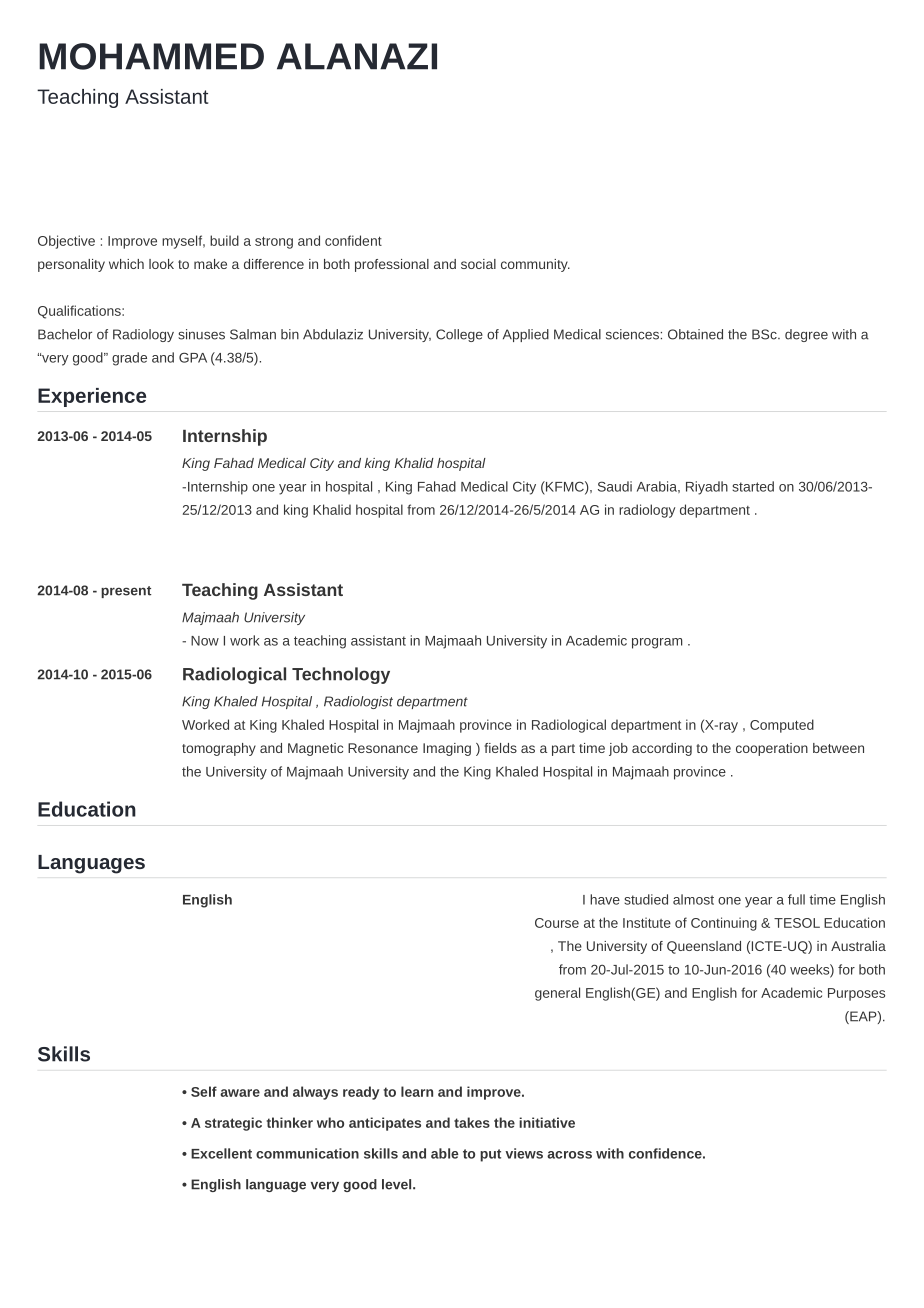 The height and width of the image is (1308, 924). What do you see at coordinates (657, 643) in the image?
I see `program` at bounding box center [657, 643].
